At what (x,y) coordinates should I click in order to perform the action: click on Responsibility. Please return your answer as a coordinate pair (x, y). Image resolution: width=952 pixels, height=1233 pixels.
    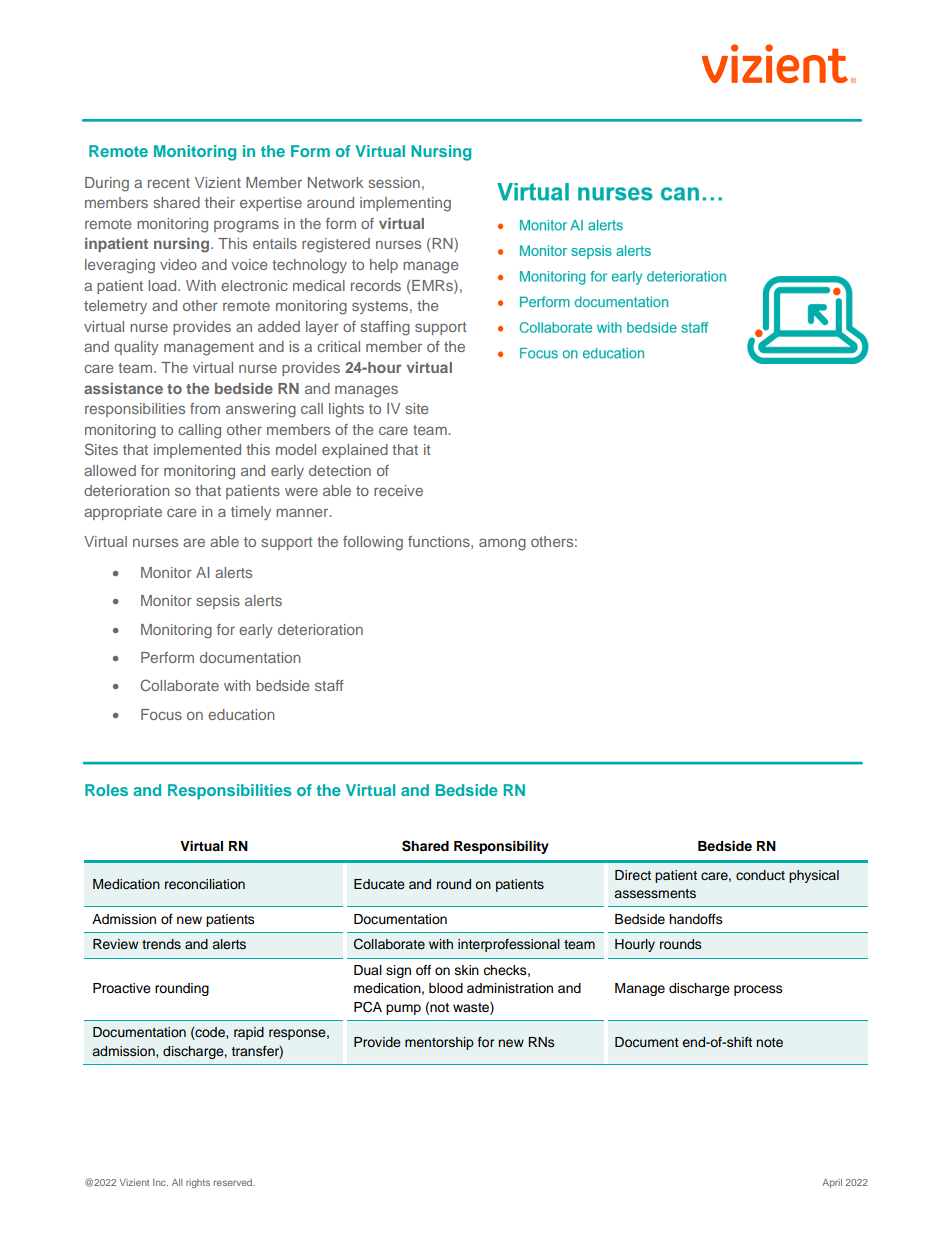
    Looking at the image, I should click on (501, 847).
